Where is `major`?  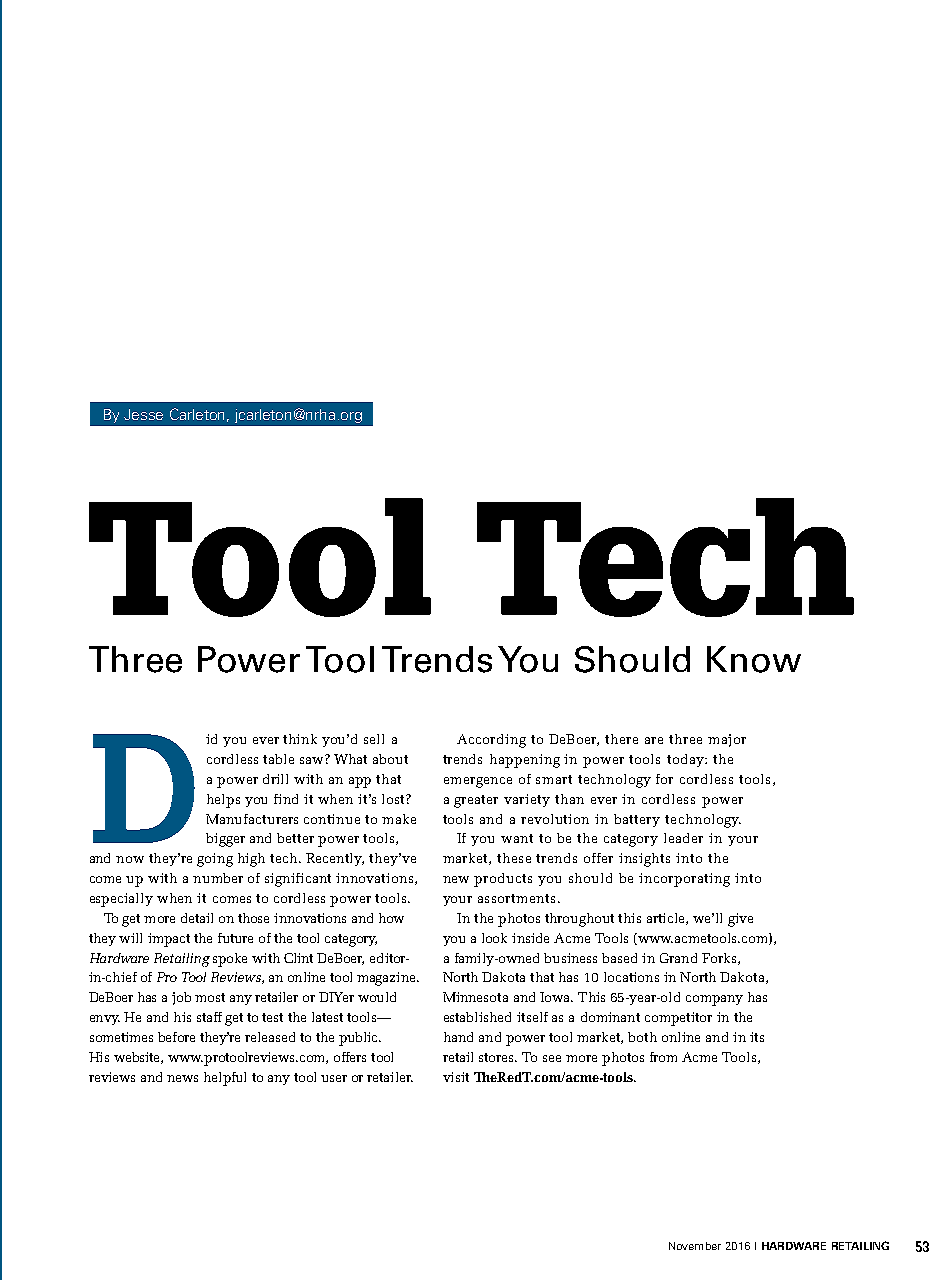
major is located at coordinates (727, 740).
